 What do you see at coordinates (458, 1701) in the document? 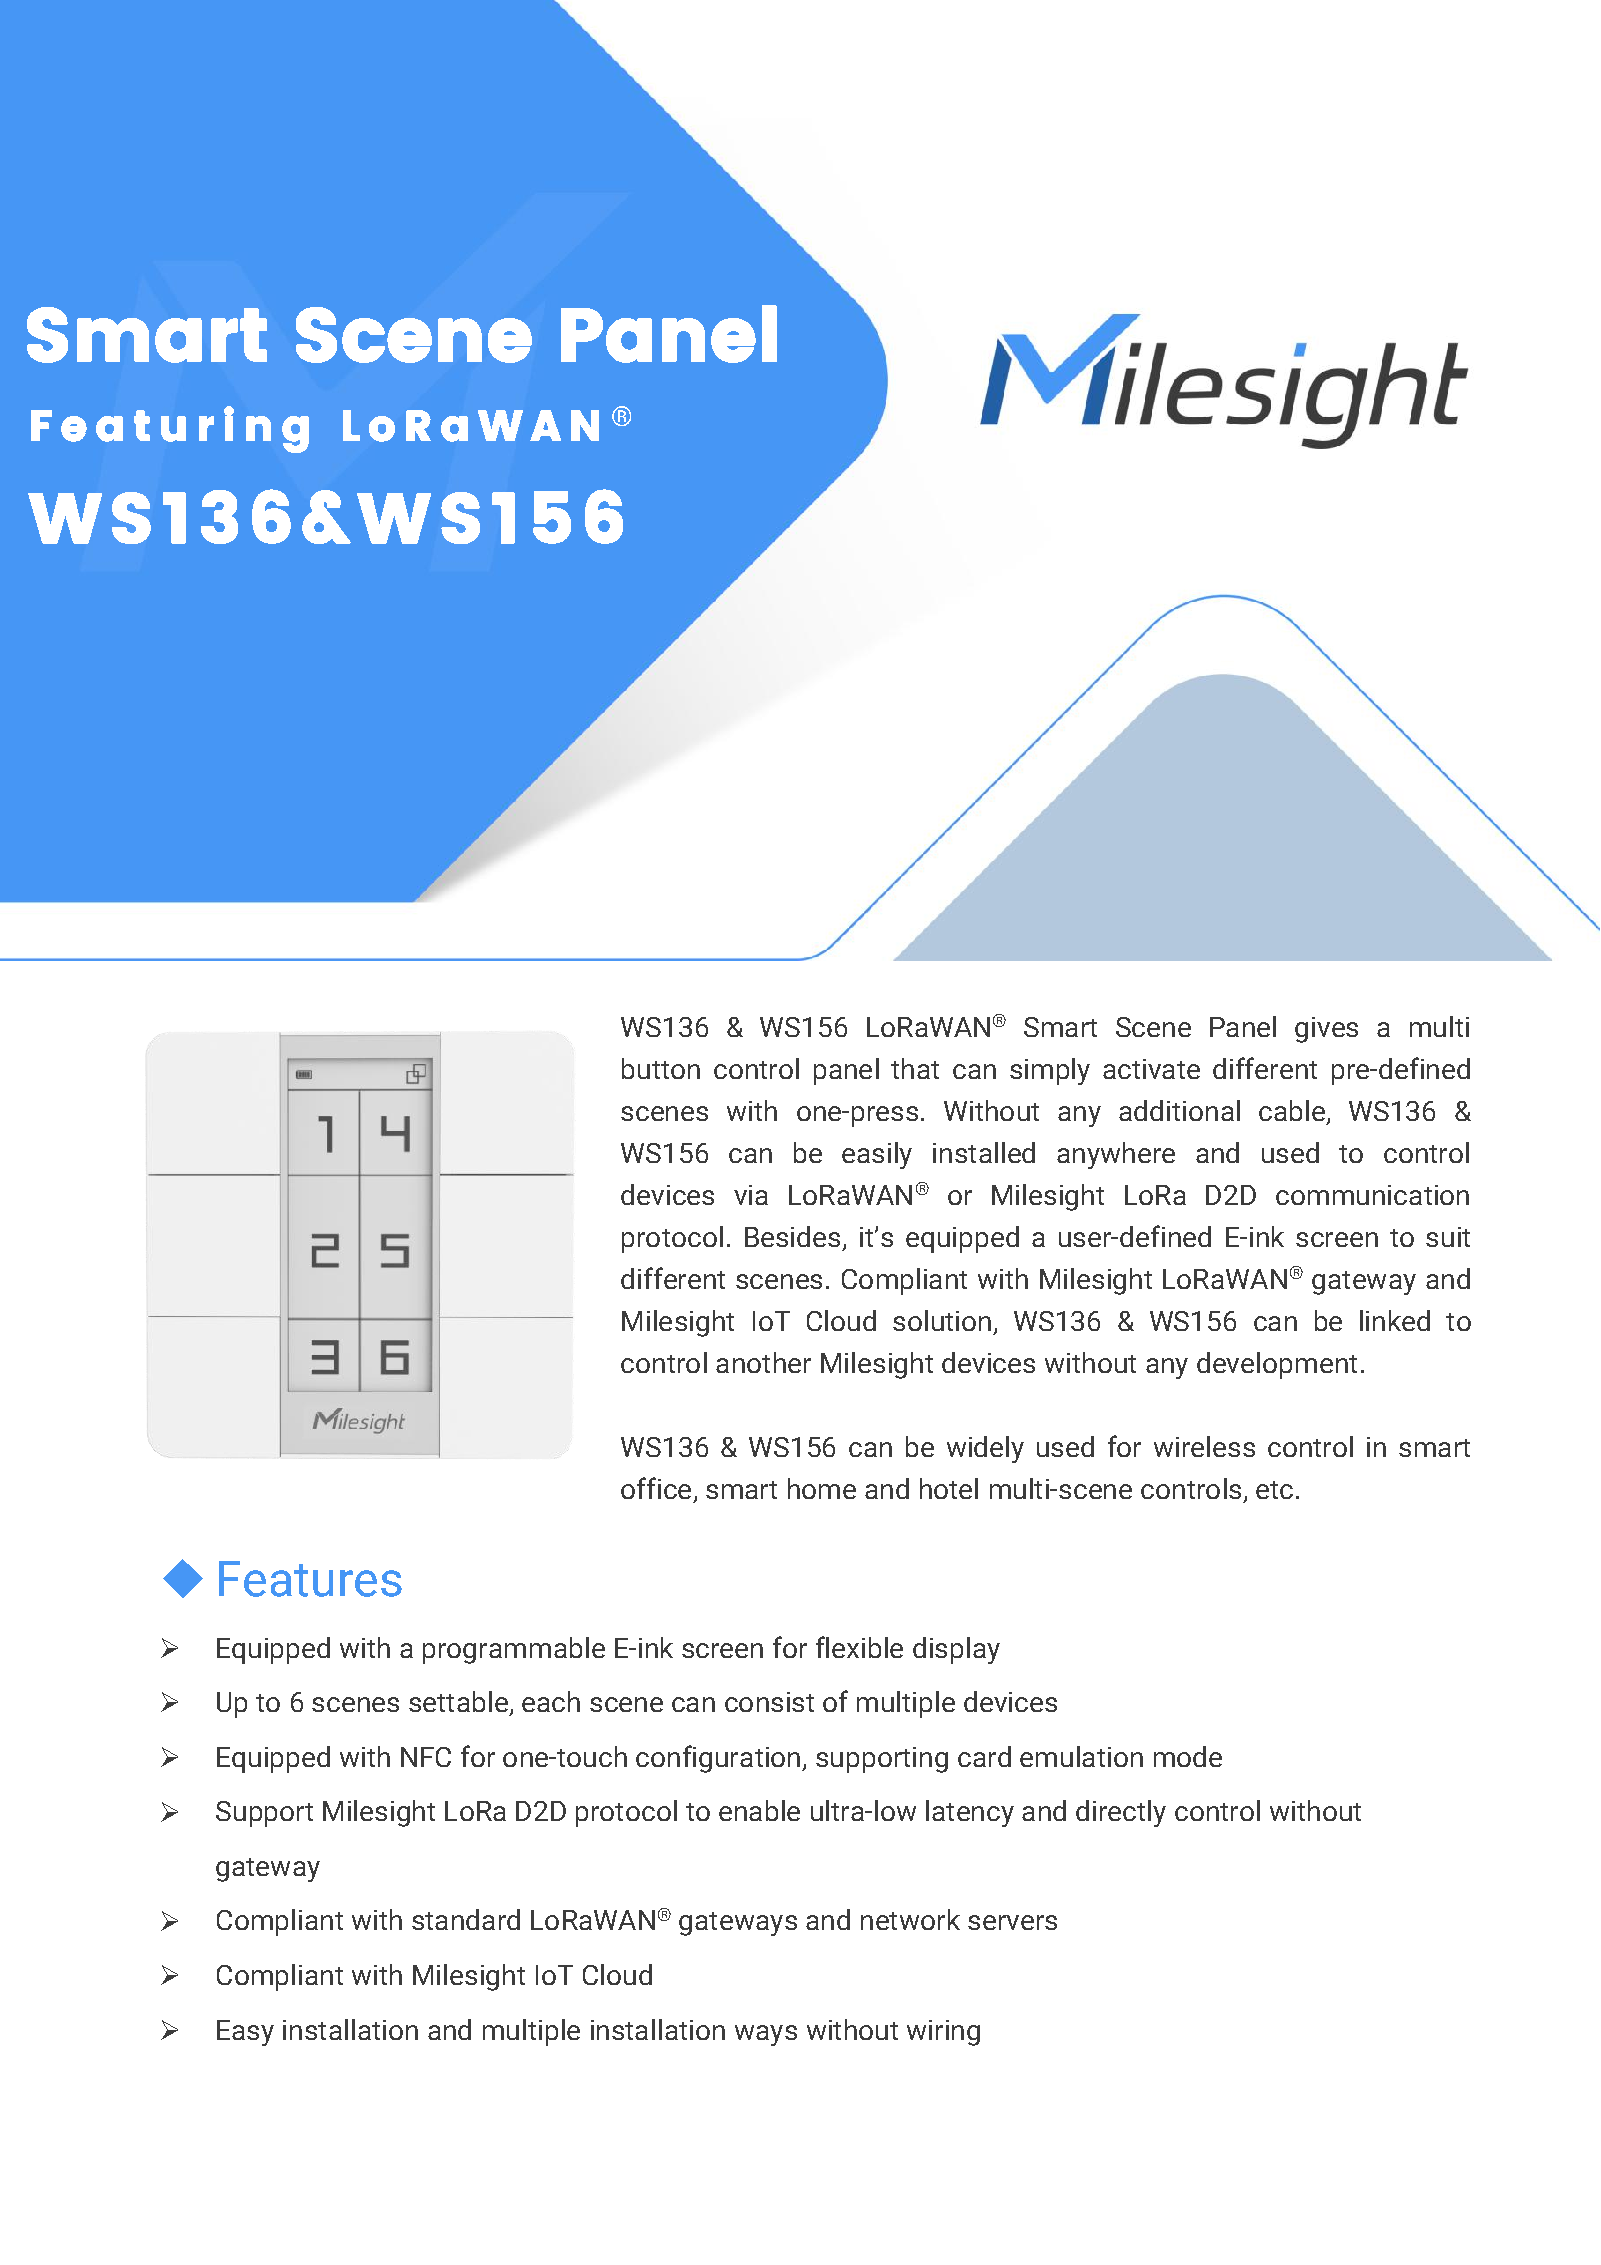
I see `settable` at bounding box center [458, 1701].
